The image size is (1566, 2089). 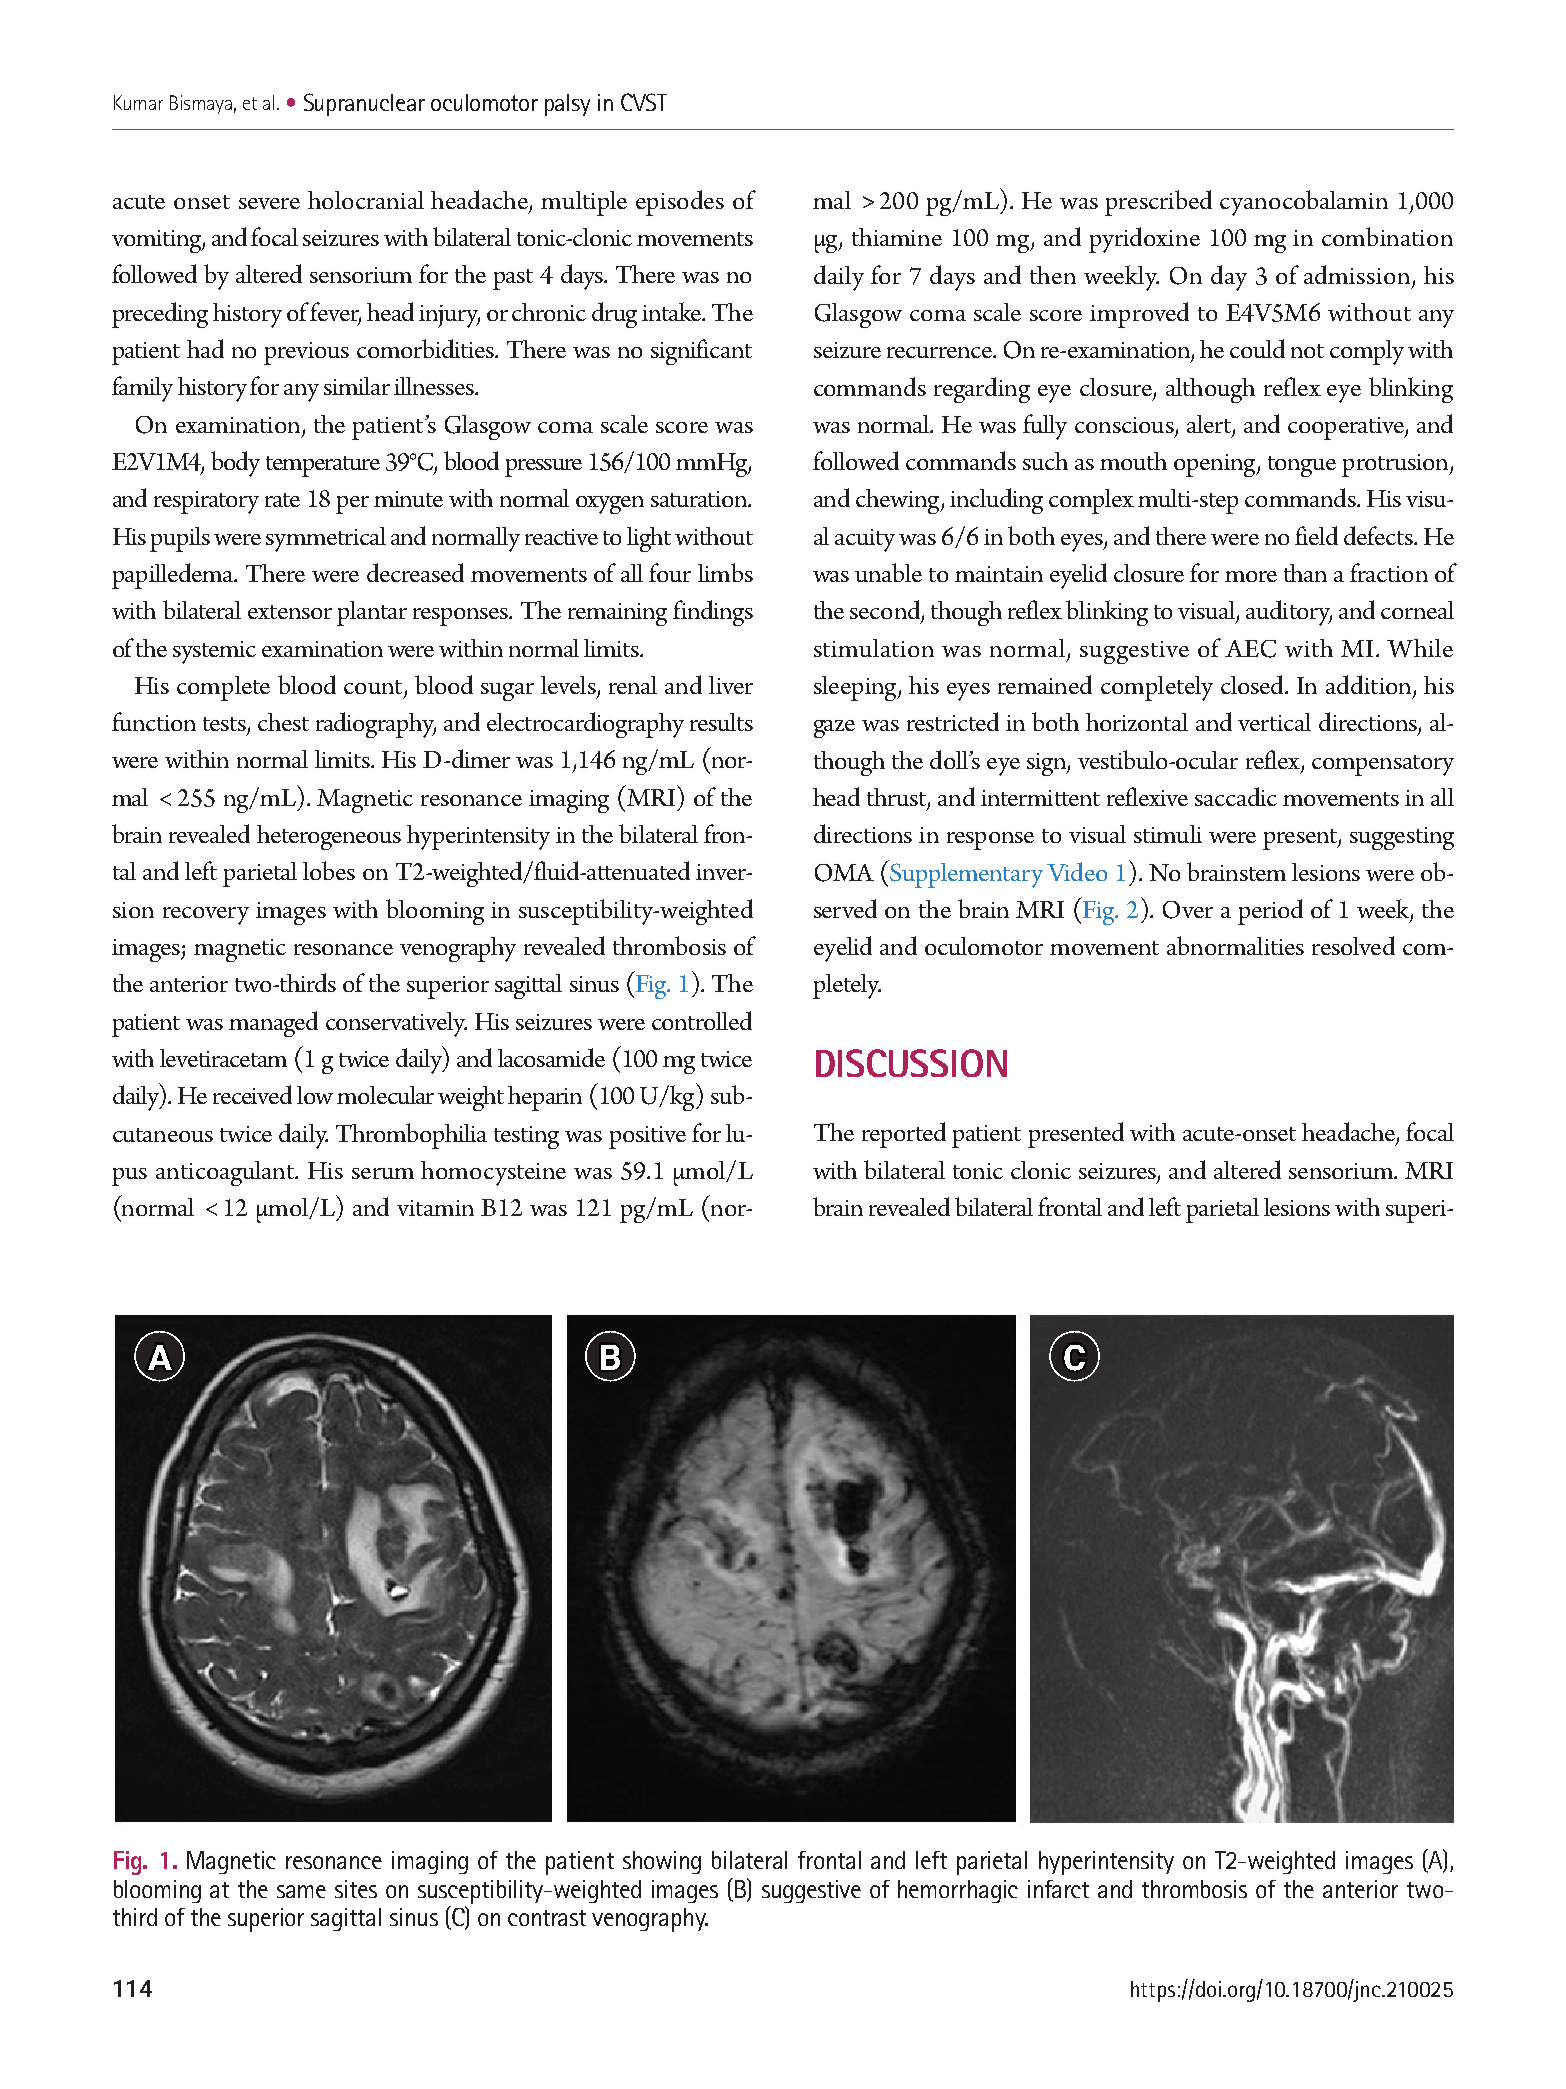 I want to click on severe, so click(x=269, y=203).
